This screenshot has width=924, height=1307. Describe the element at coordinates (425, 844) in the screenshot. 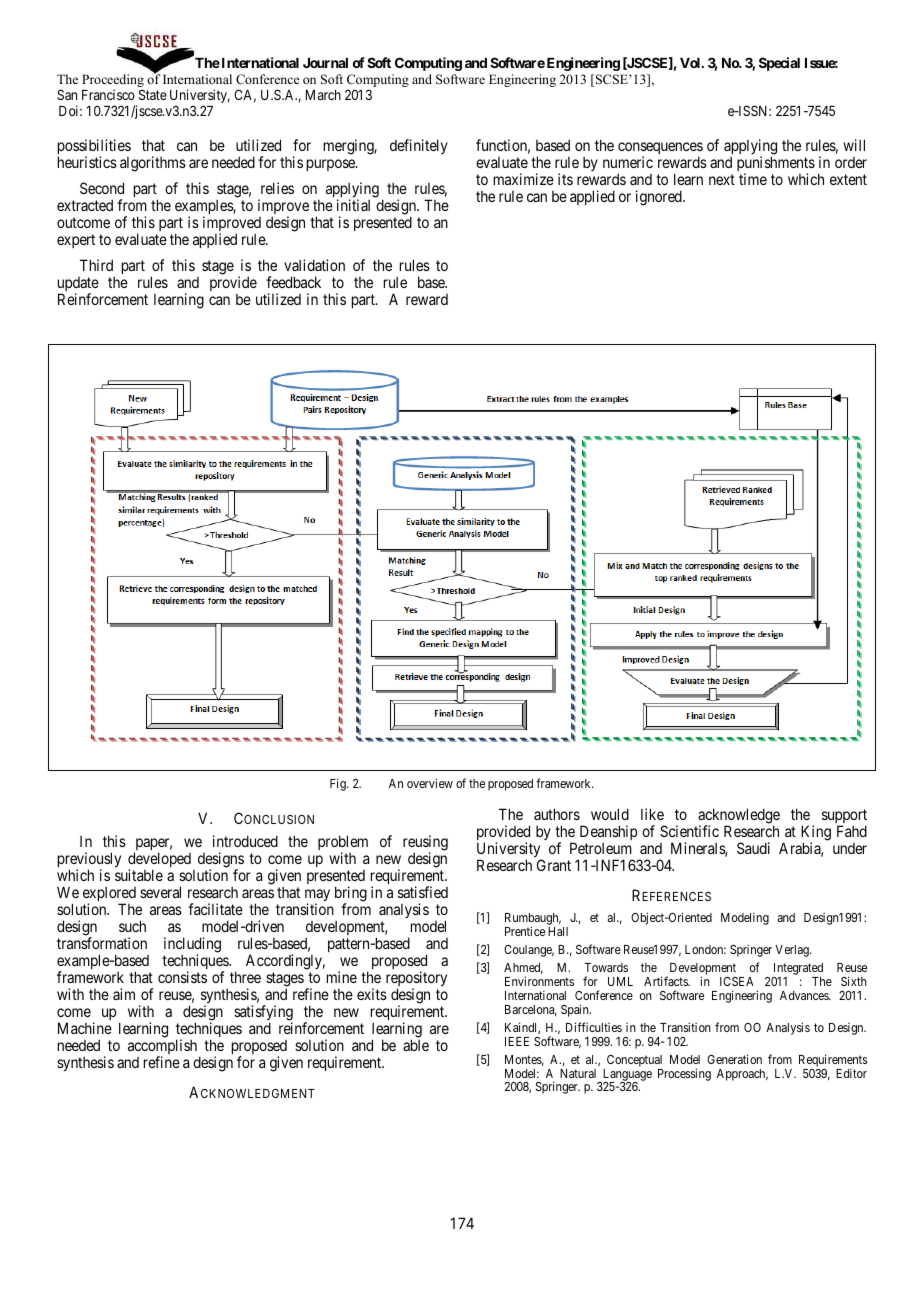

I see `reusing` at that location.
